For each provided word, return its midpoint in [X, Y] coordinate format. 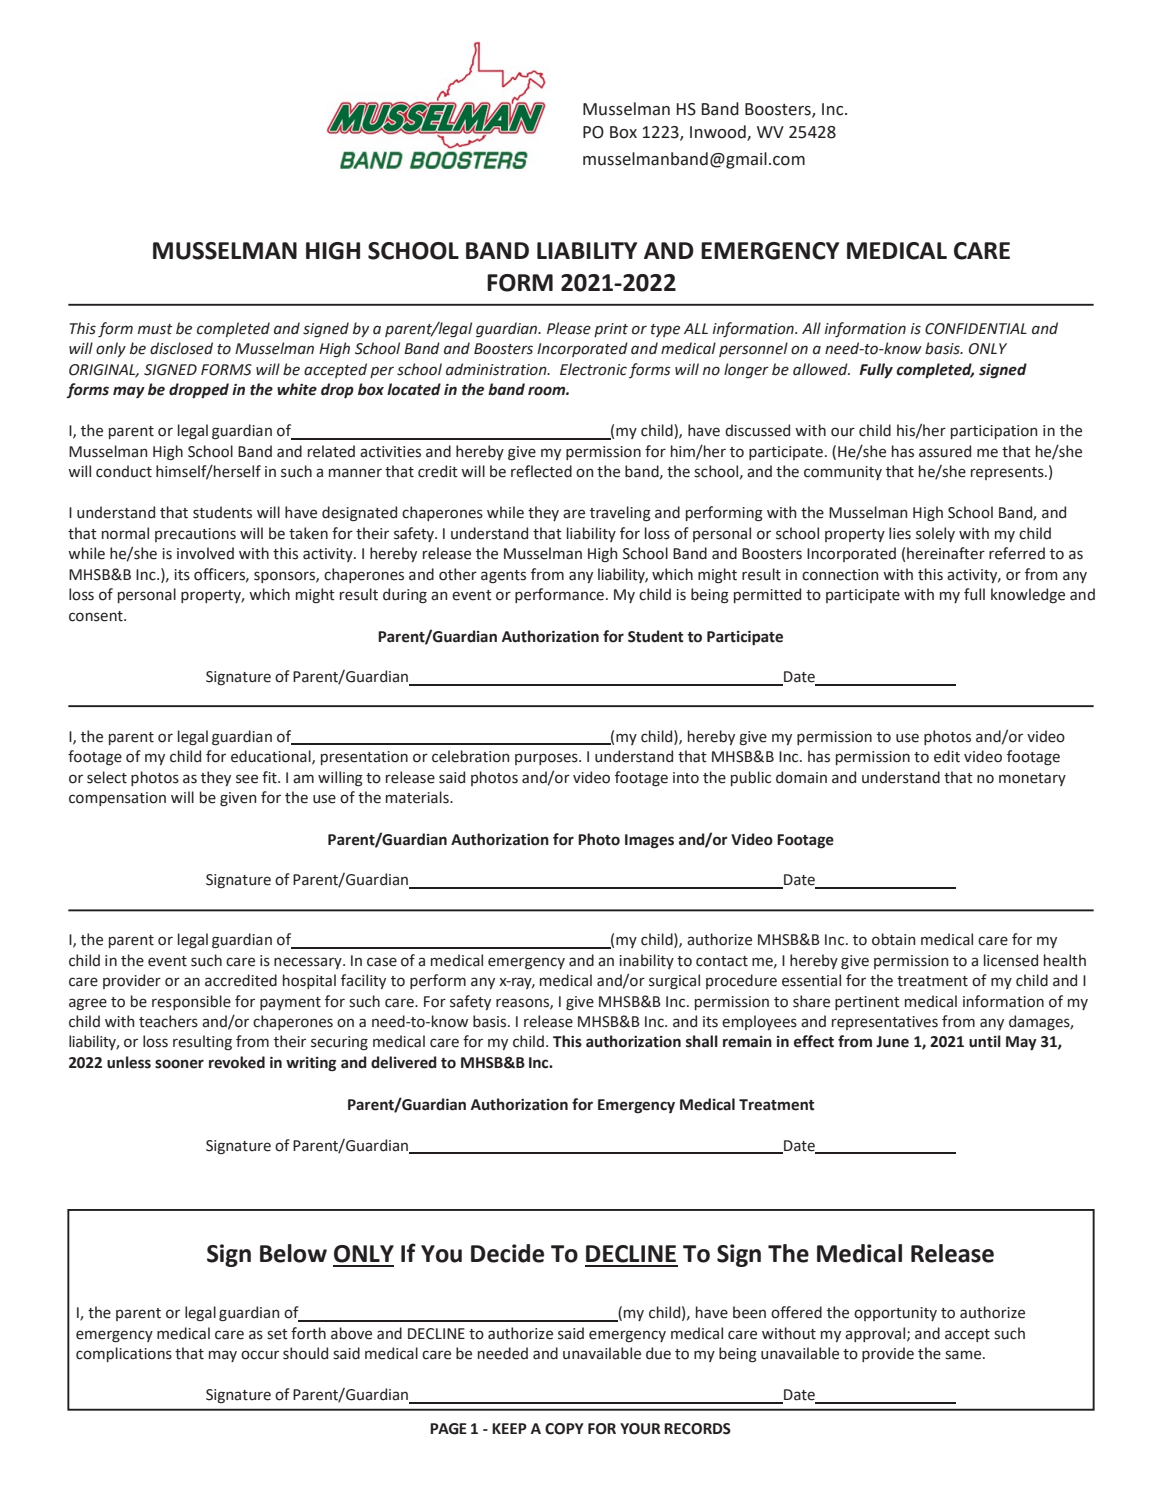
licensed [1011, 960]
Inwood [719, 132]
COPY [564, 1429]
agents [503, 576]
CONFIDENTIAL [976, 329]
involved [205, 553]
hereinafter [946, 553]
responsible [191, 1002]
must [155, 329]
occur [260, 1355]
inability [646, 961]
